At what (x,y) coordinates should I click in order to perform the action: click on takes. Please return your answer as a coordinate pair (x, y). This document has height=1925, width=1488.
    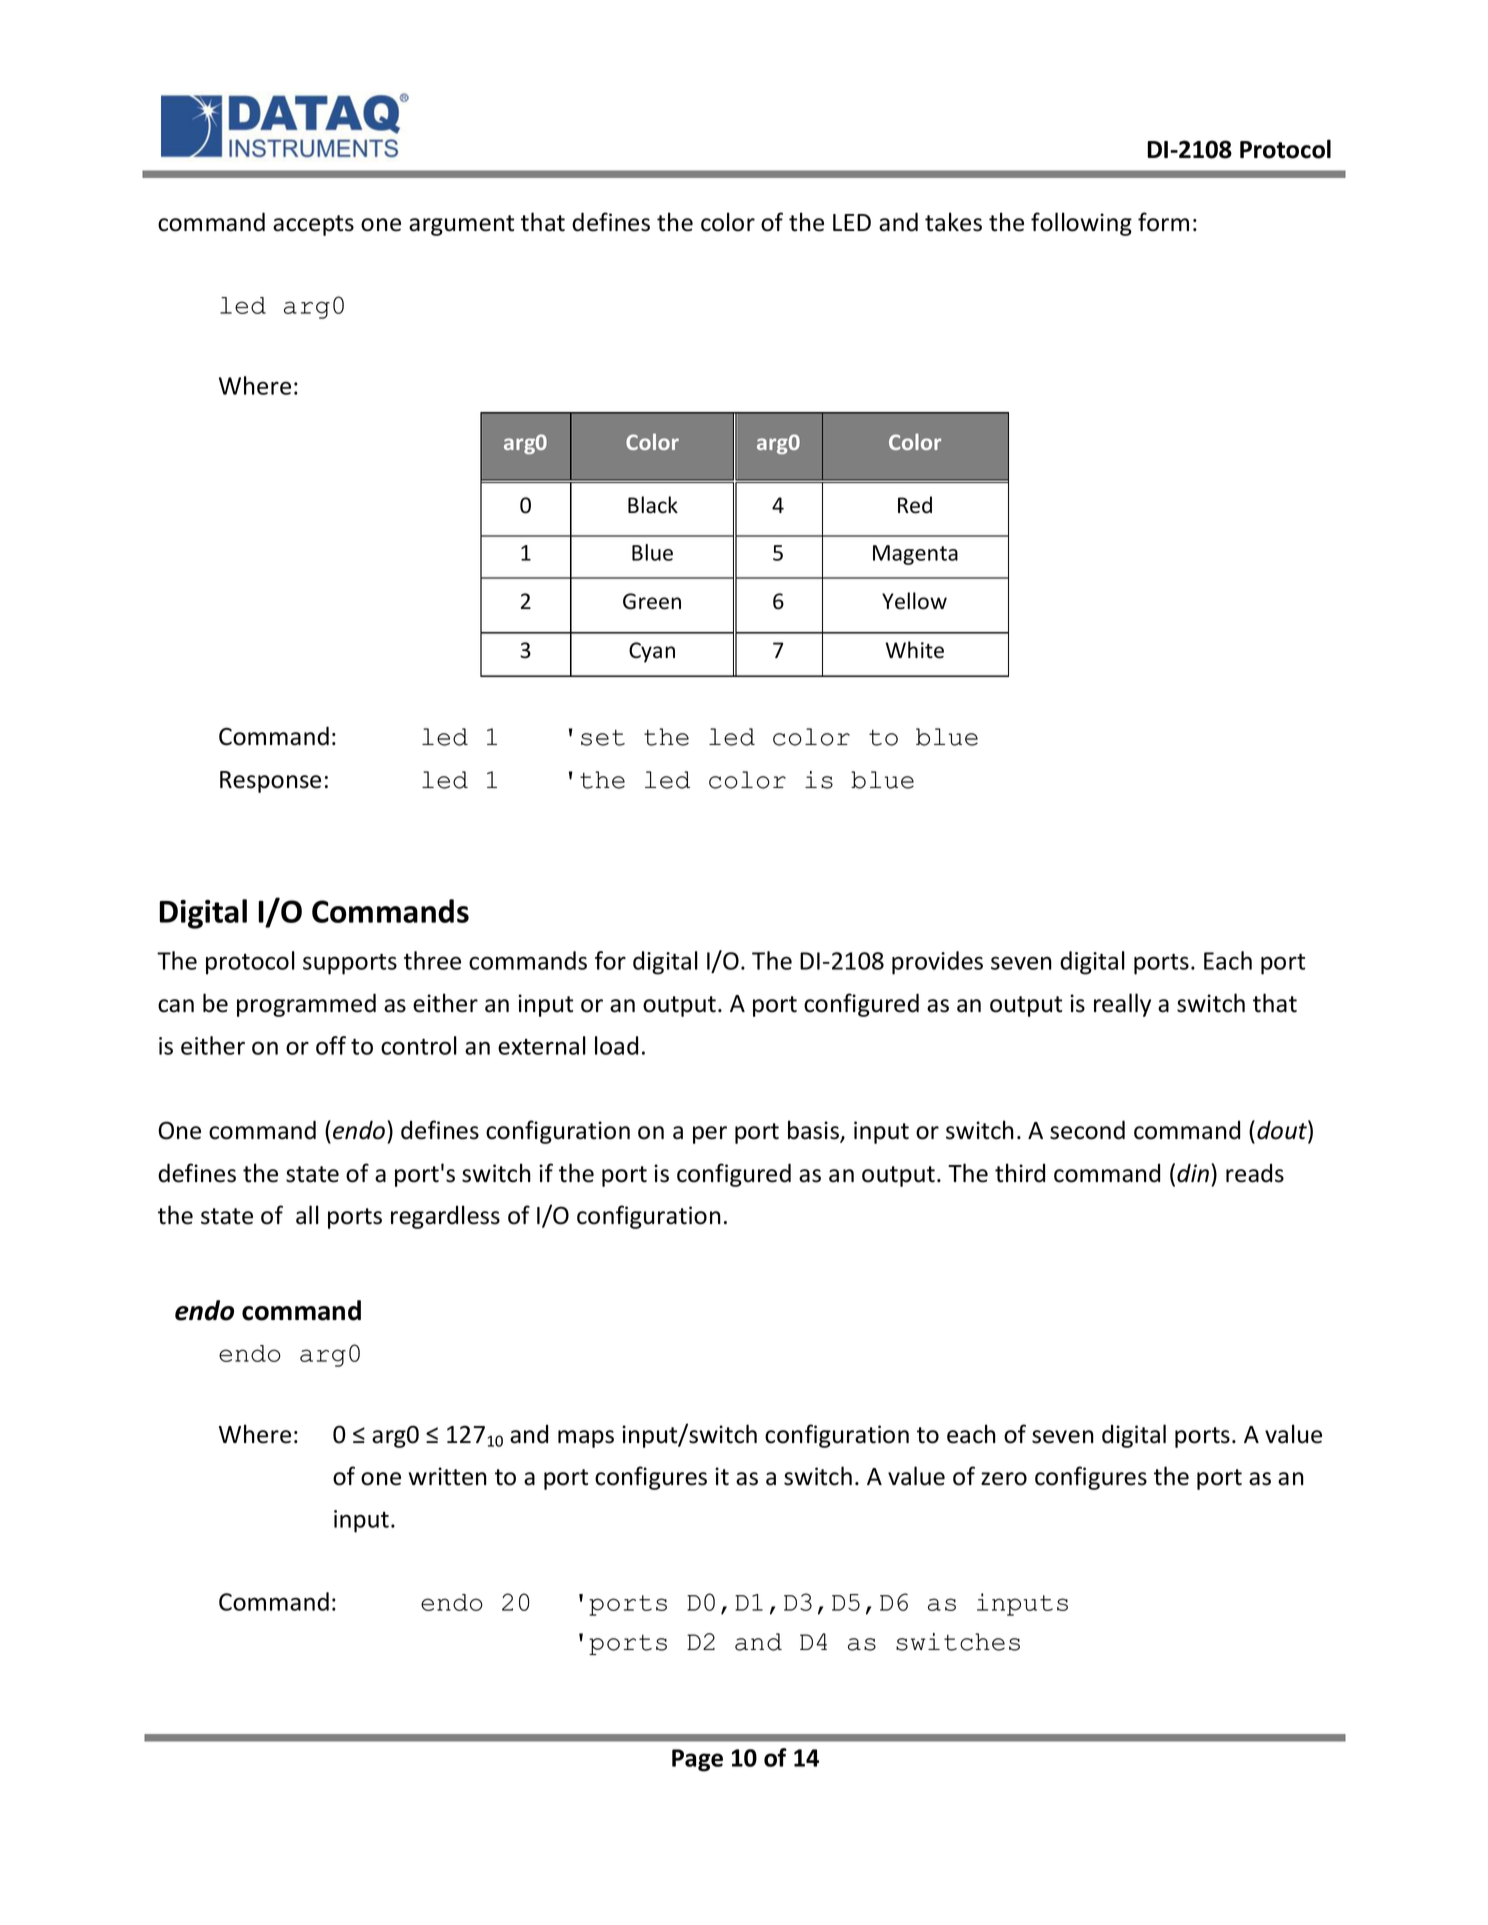
    Looking at the image, I should click on (953, 222).
